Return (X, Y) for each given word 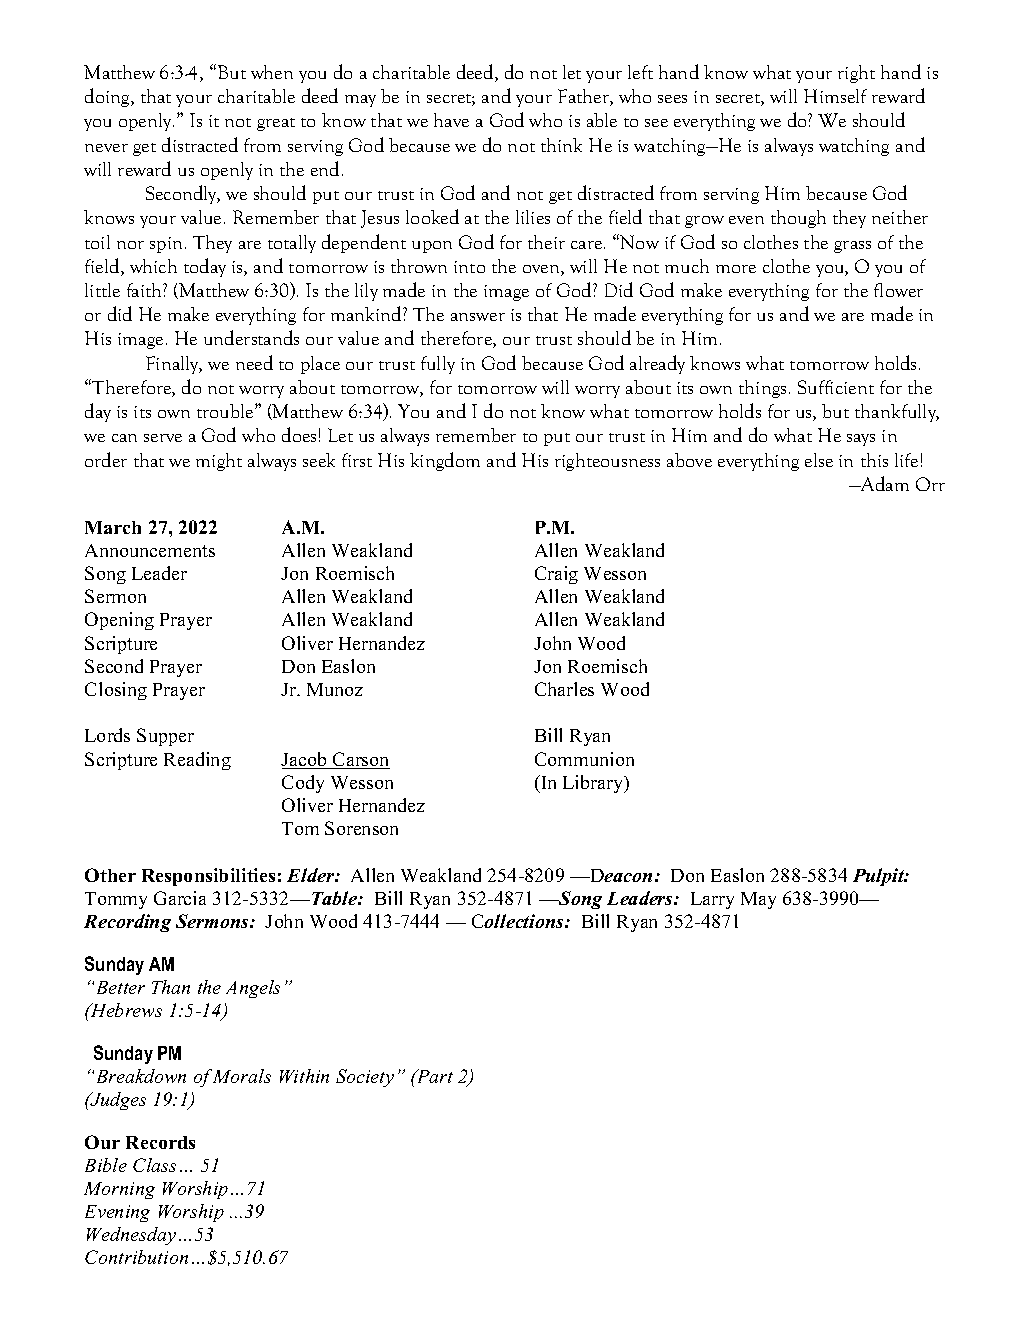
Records (160, 1142)
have (451, 120)
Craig (556, 575)
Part (433, 1076)
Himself (835, 96)
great (276, 124)
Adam (884, 483)
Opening (119, 621)
